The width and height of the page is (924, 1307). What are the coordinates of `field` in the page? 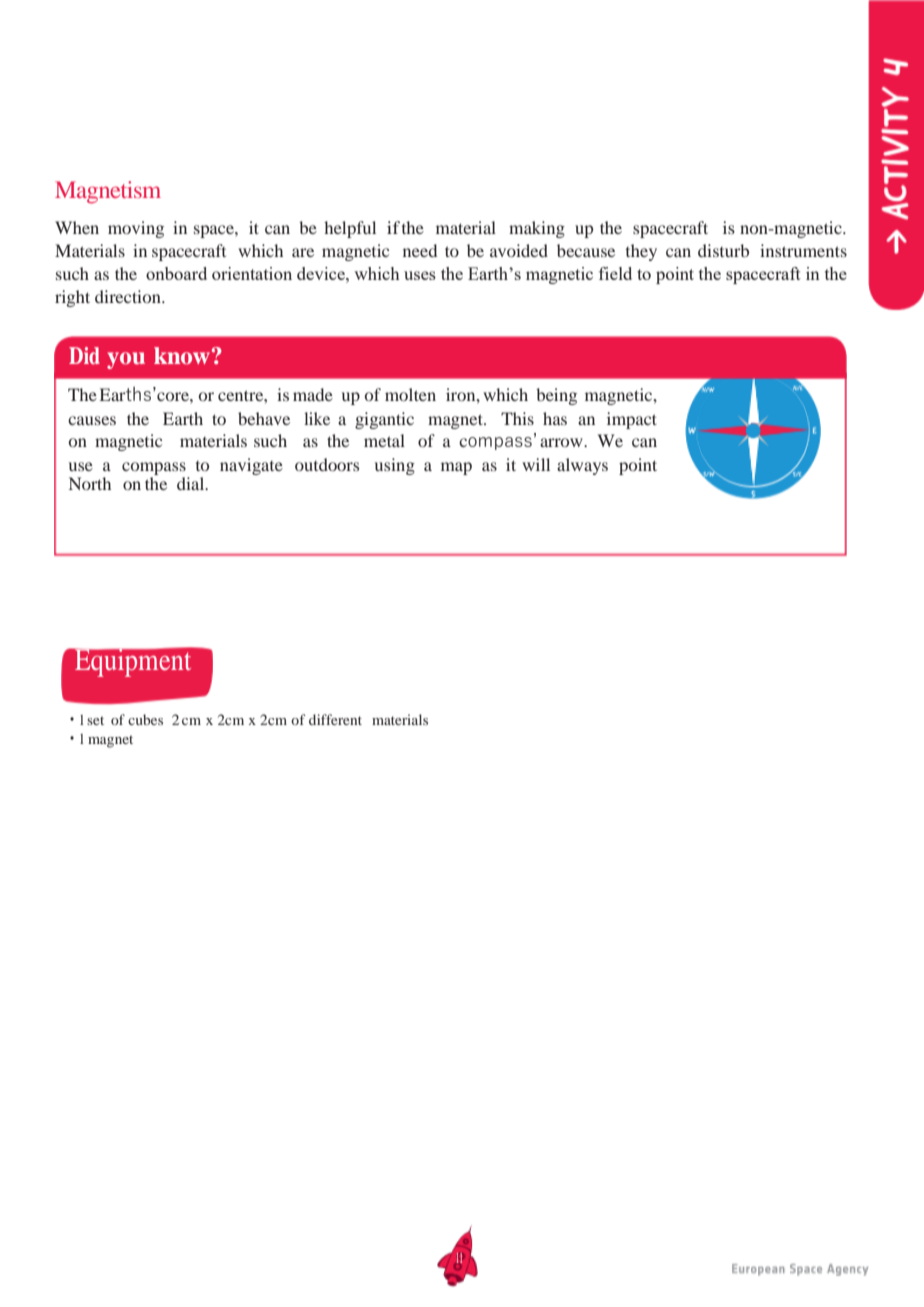 It's located at (615, 273).
